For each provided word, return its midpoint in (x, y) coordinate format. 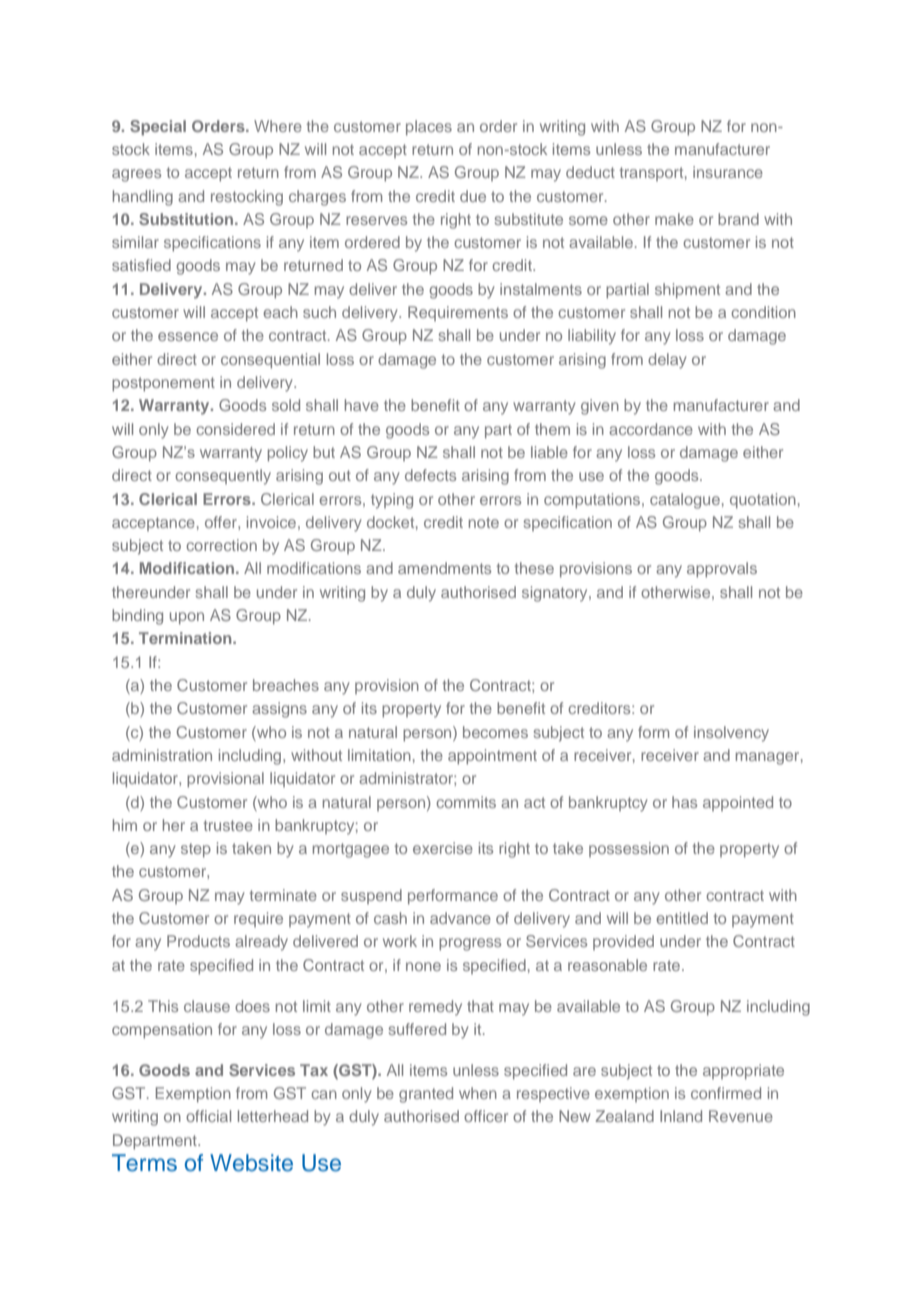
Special (158, 128)
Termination (186, 638)
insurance (728, 172)
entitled (682, 918)
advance (460, 918)
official (208, 1116)
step (196, 850)
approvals (722, 570)
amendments (444, 568)
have (362, 405)
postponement (163, 384)
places (429, 128)
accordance (651, 429)
